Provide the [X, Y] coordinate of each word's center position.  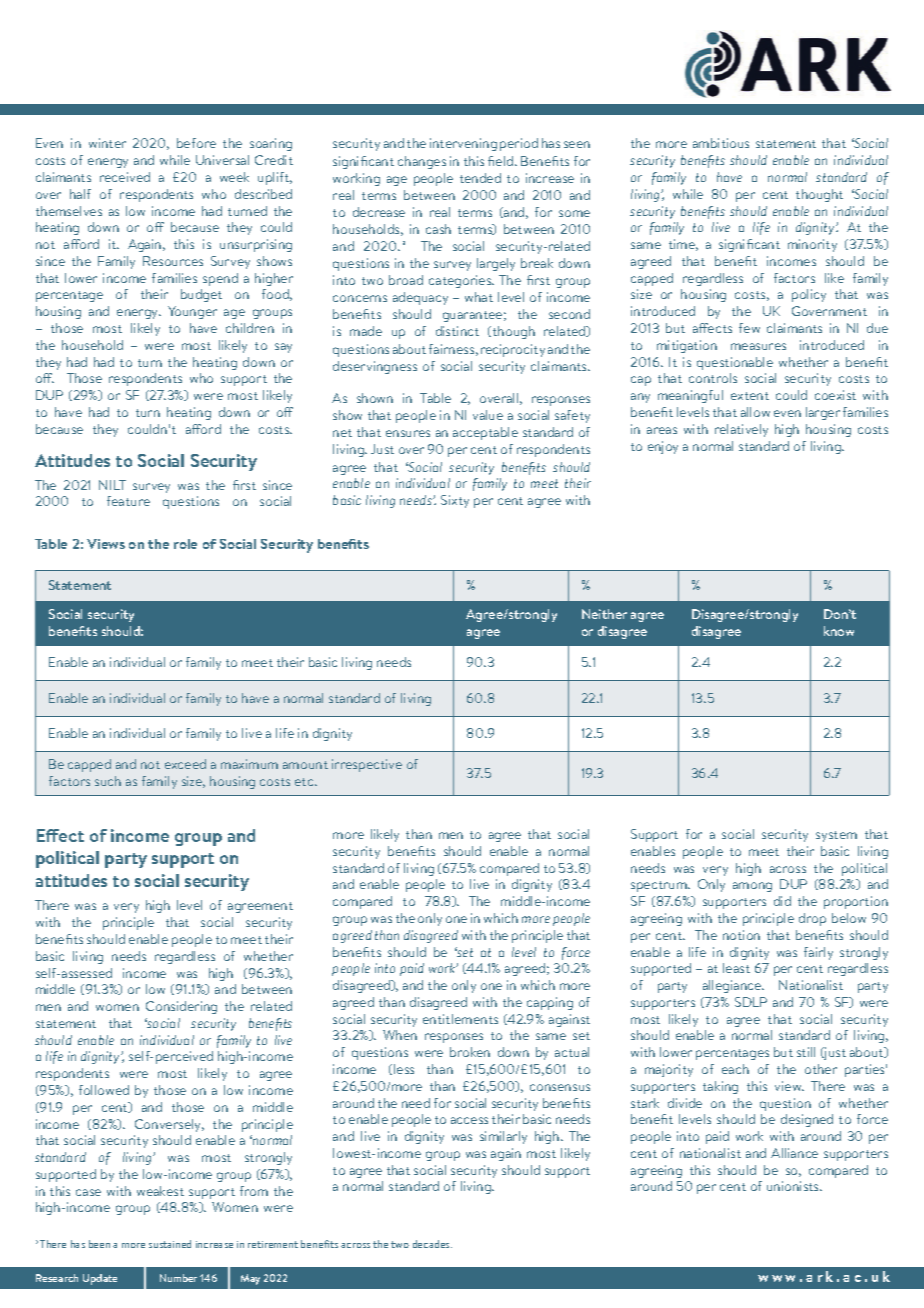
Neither [604, 614]
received [125, 177]
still [806, 1052]
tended [480, 178]
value [488, 415]
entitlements [460, 1019]
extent [750, 396]
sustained [170, 1244]
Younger [192, 312]
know [839, 631]
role [185, 544]
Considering [181, 1007]
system [836, 836]
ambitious [721, 143]
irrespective [367, 765]
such [108, 781]
